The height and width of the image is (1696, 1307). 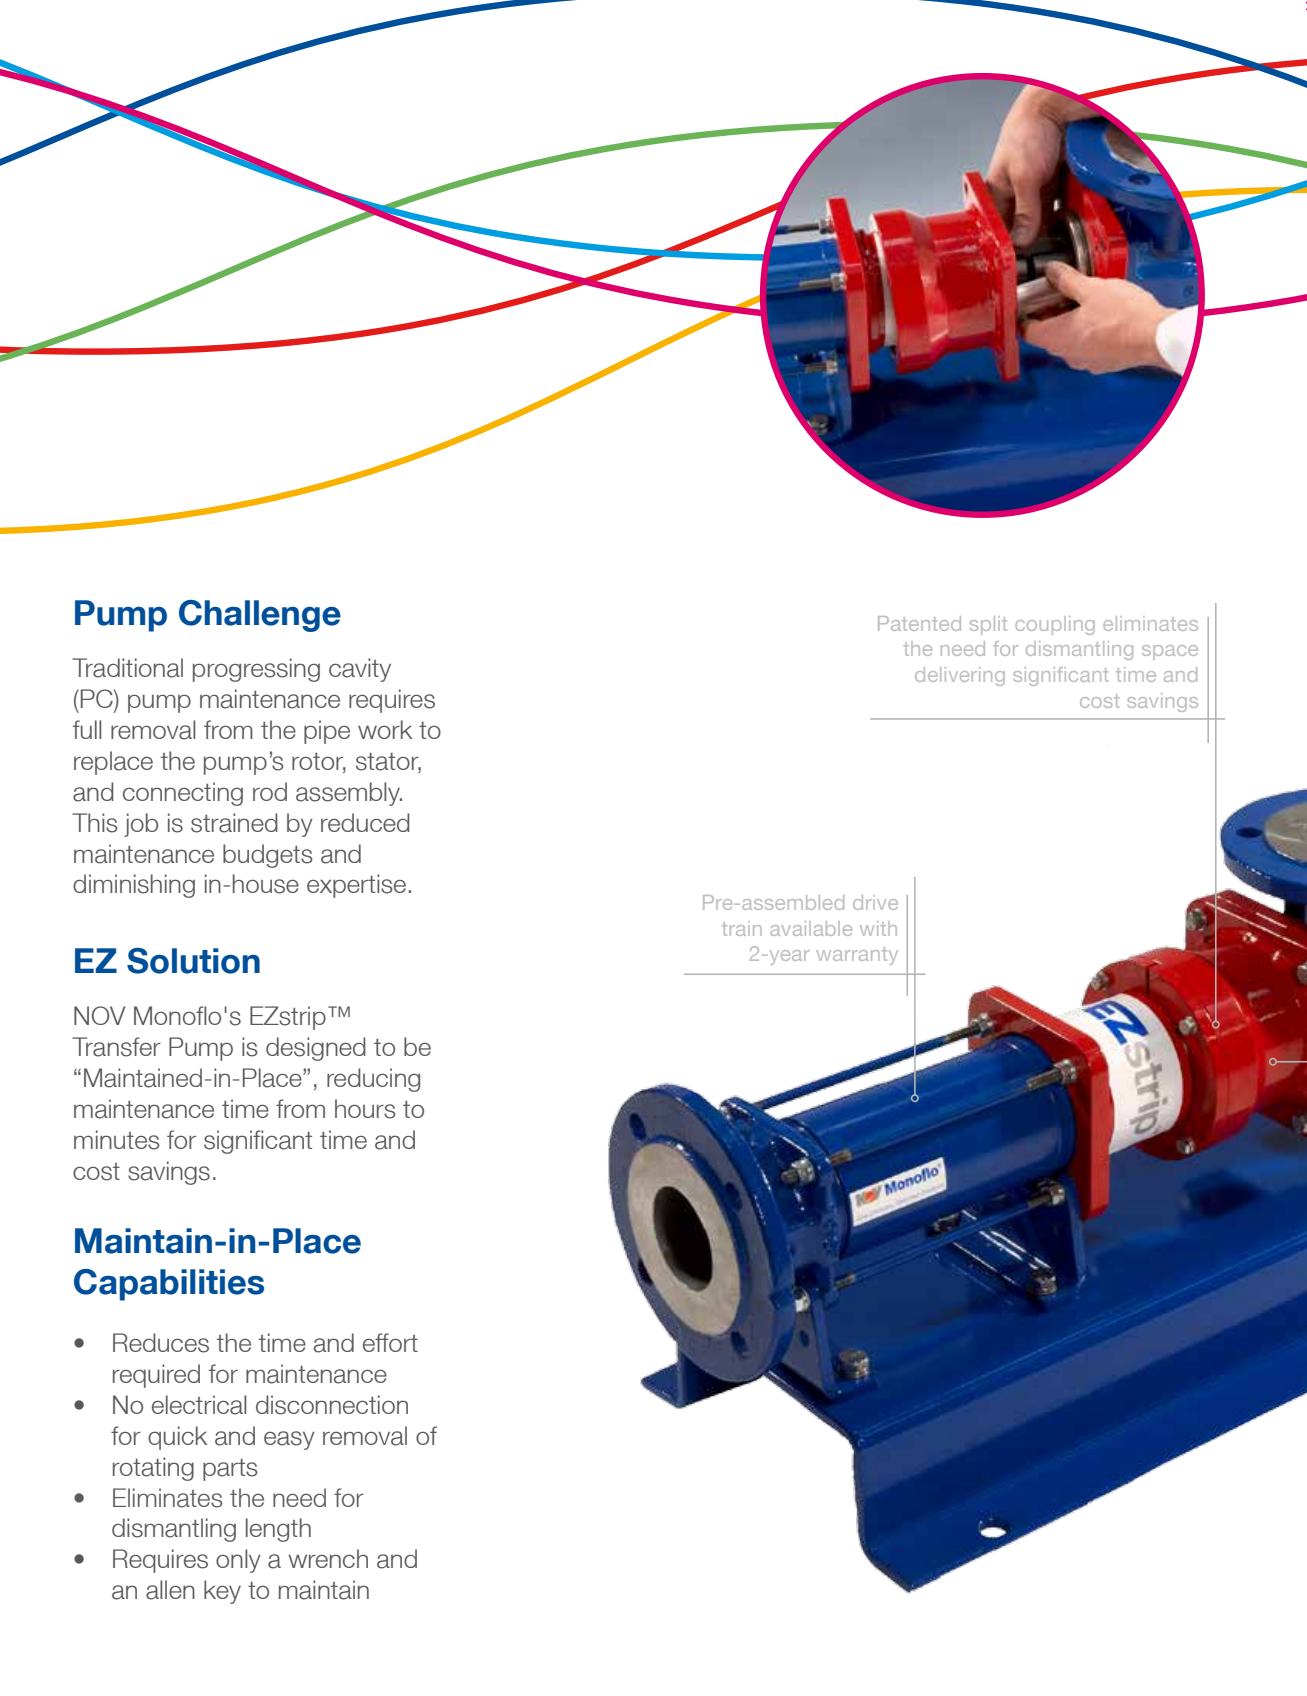 I want to click on length, so click(x=278, y=1530).
